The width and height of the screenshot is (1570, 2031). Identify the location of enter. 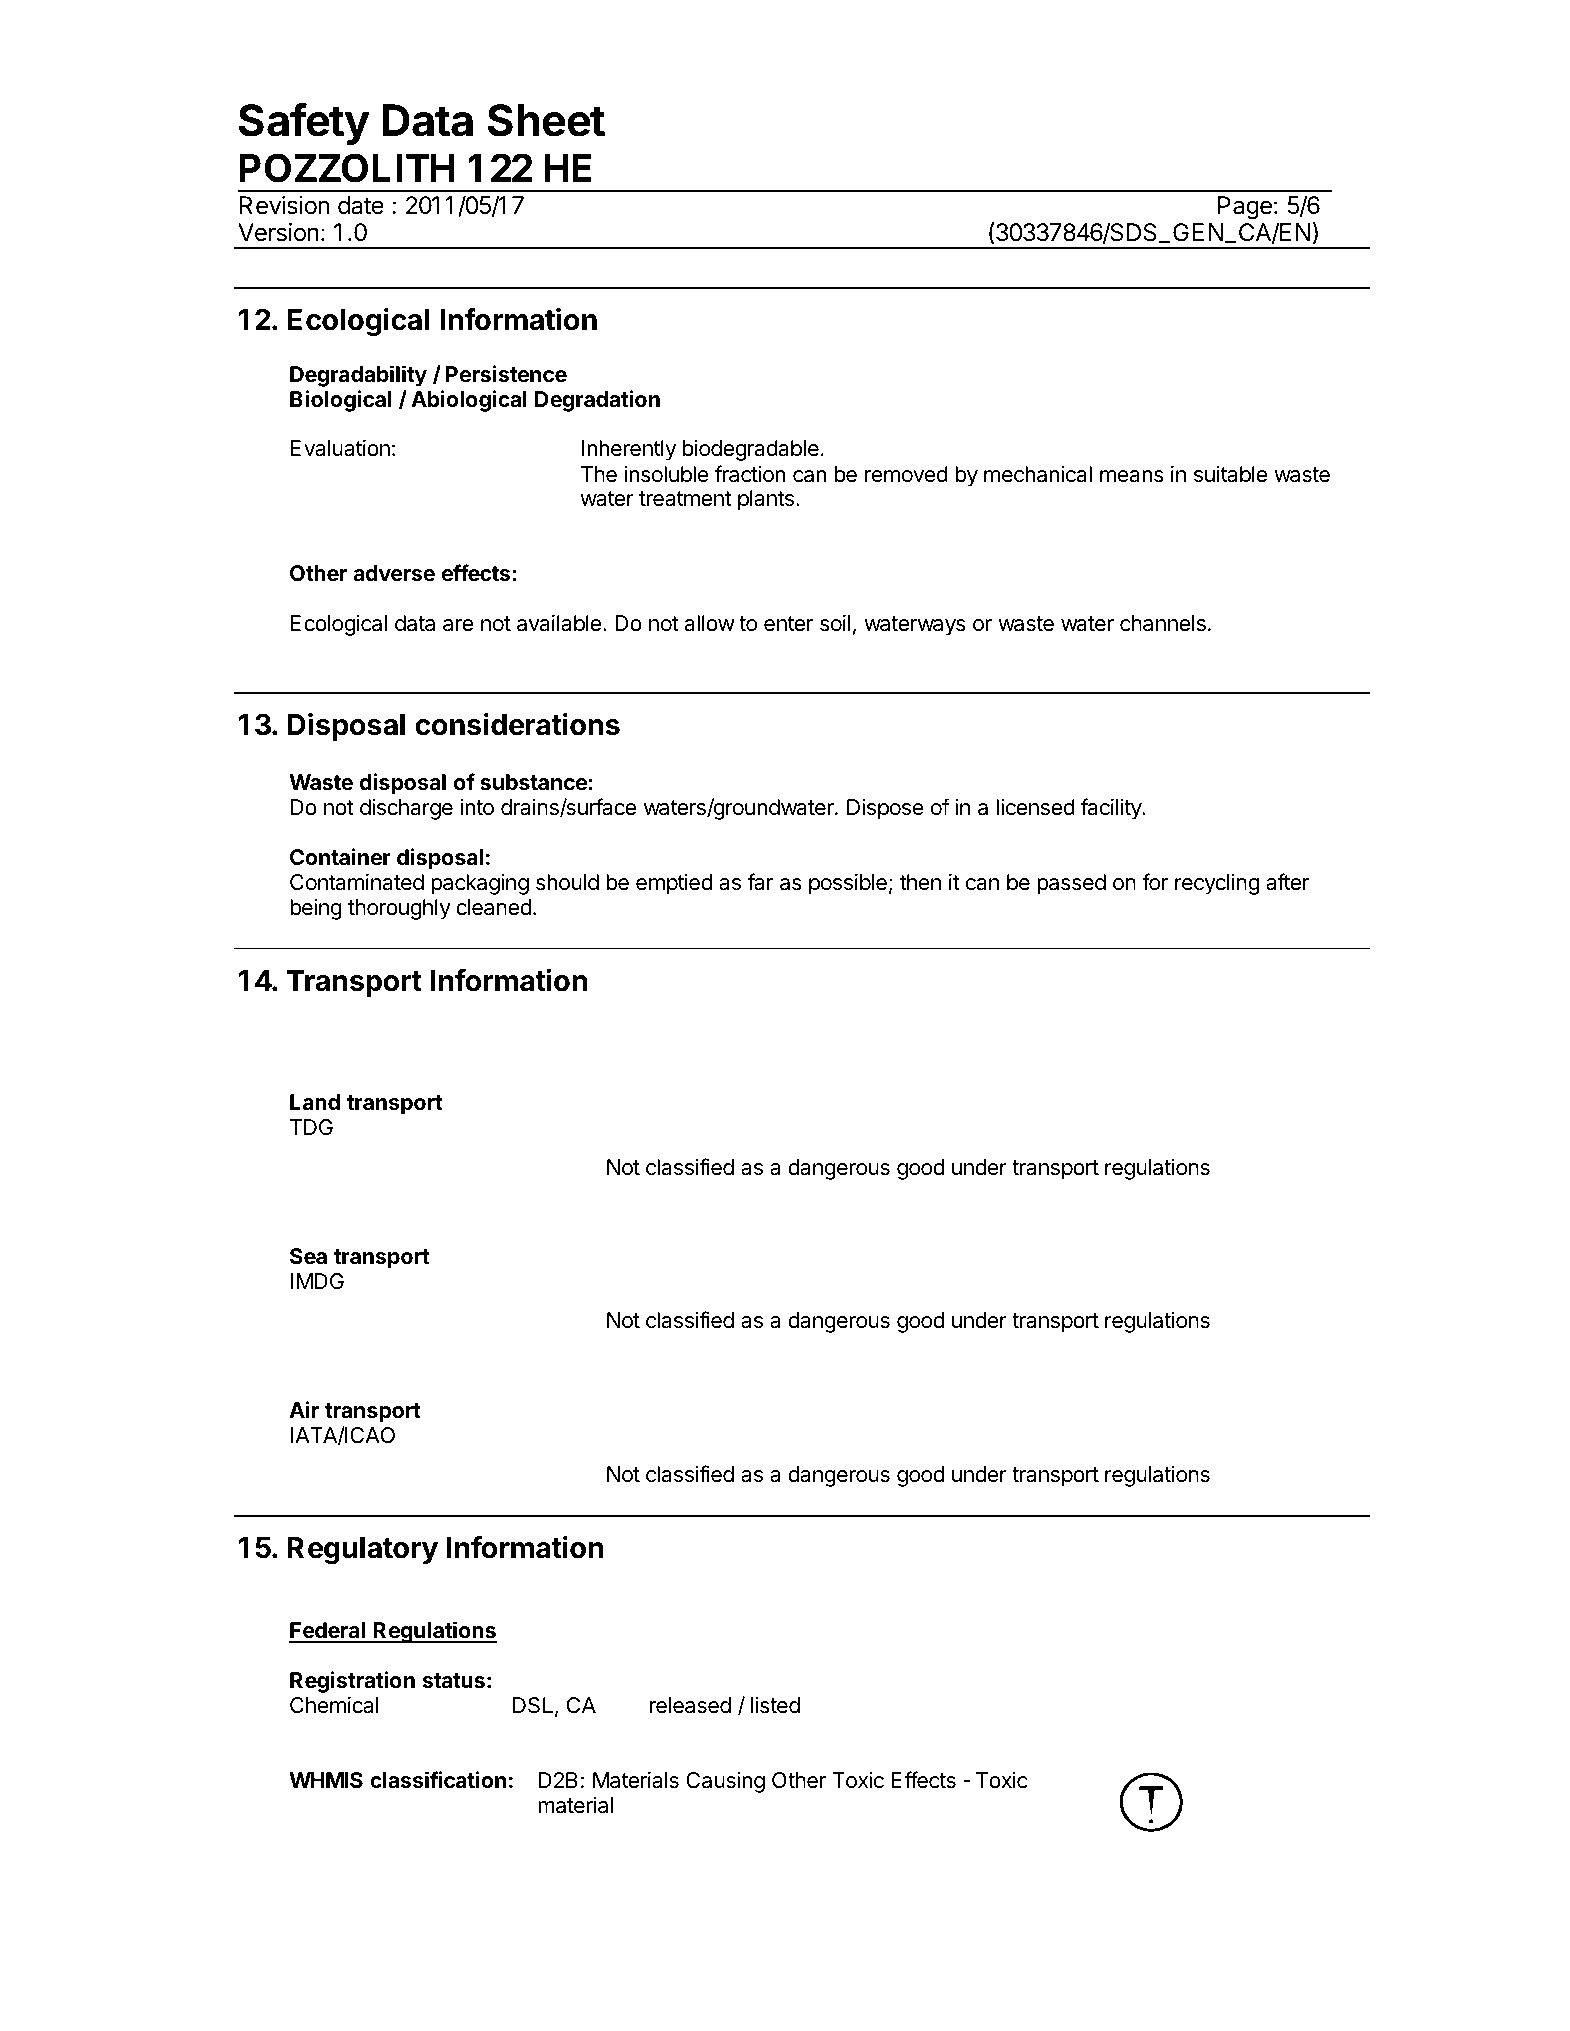
(788, 624).
